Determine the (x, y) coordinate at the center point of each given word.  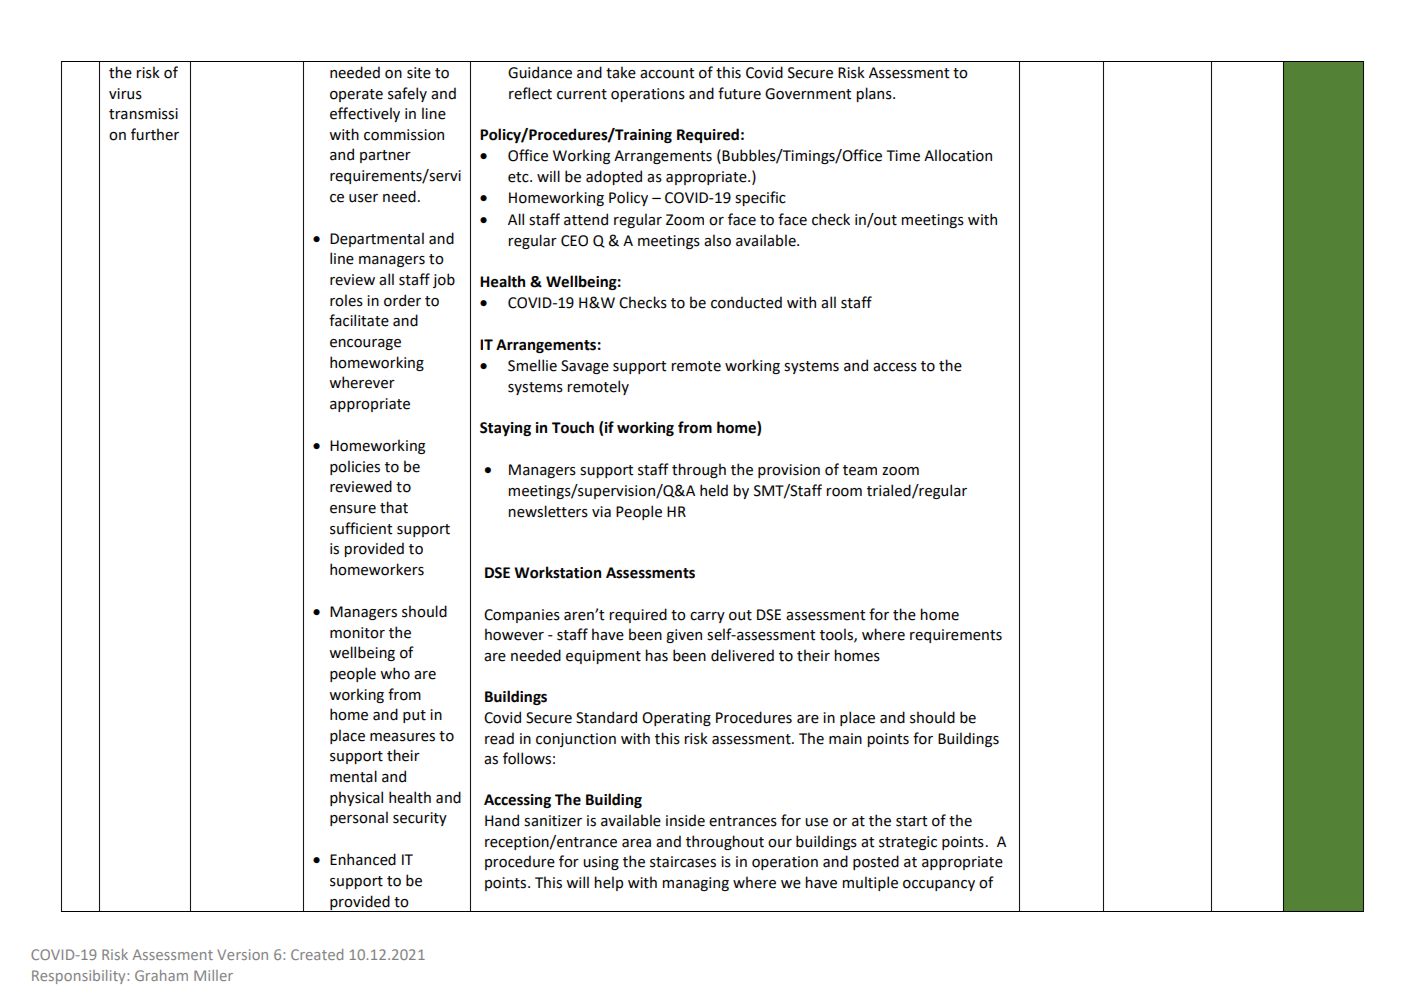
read (499, 738)
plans (875, 94)
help (608, 883)
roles (346, 300)
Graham (161, 975)
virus (125, 94)
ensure (353, 509)
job (444, 280)
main (845, 739)
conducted (746, 302)
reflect (530, 93)
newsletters (548, 511)
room (844, 492)
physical (356, 798)
